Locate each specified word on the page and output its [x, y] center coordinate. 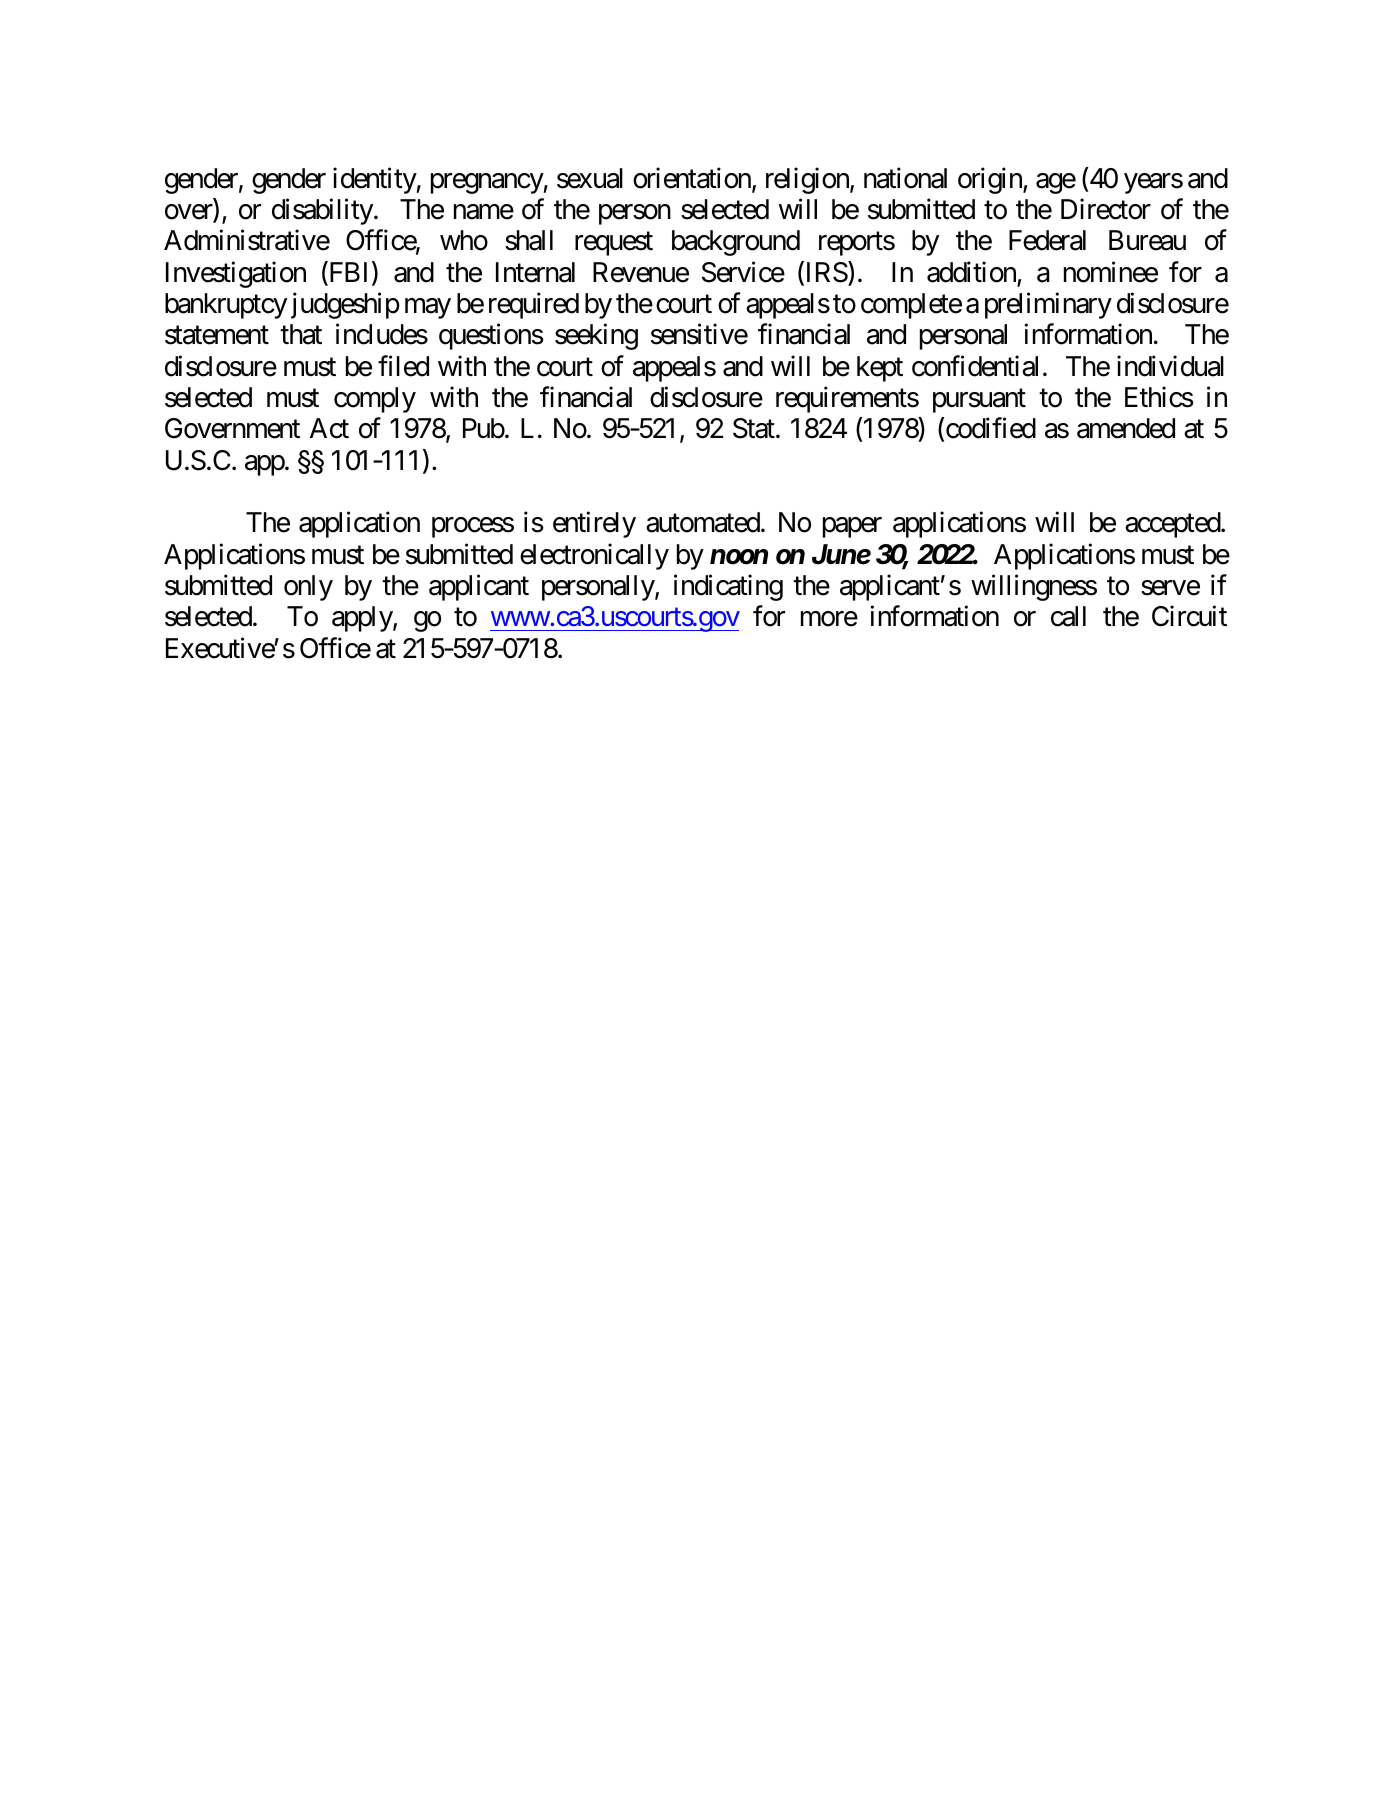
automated [703, 522]
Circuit [1189, 616]
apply [363, 619]
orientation [693, 179]
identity [375, 180]
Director [1106, 209]
